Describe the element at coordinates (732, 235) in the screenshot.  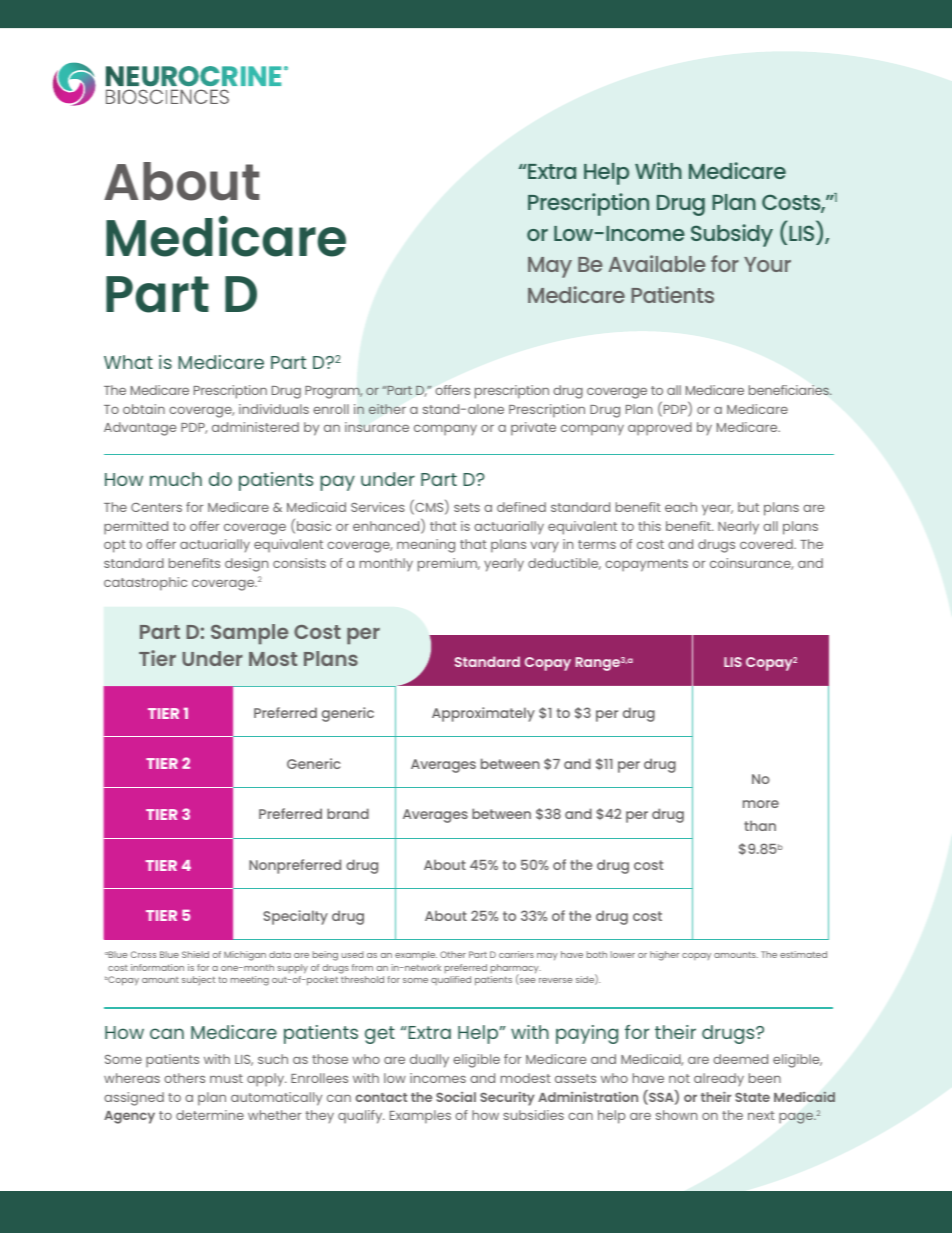
I see `Subsidy` at that location.
